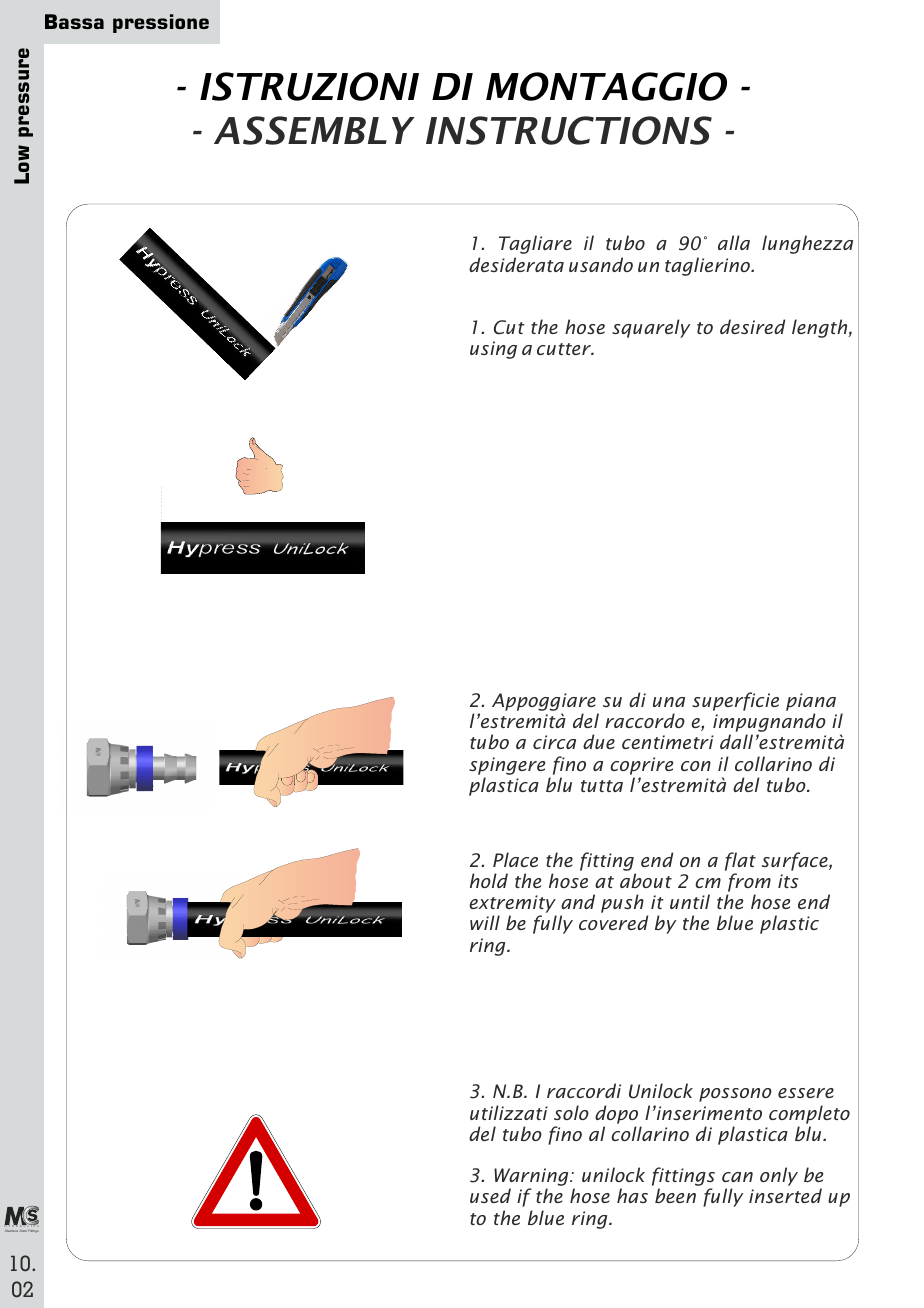 The image size is (924, 1308). I want to click on until, so click(690, 901).
